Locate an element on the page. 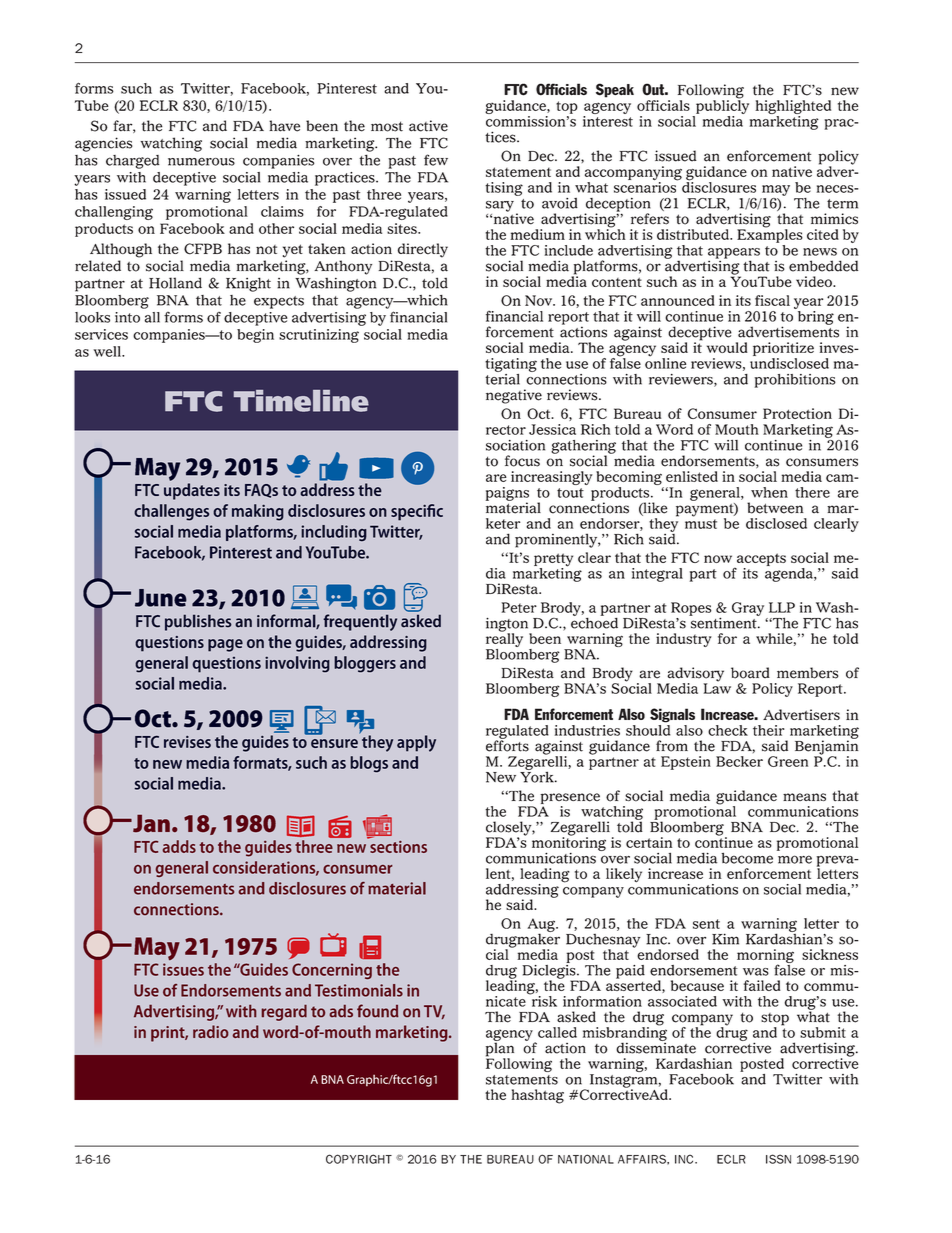 The width and height of the image is (952, 1233). Becker is located at coordinates (739, 761).
